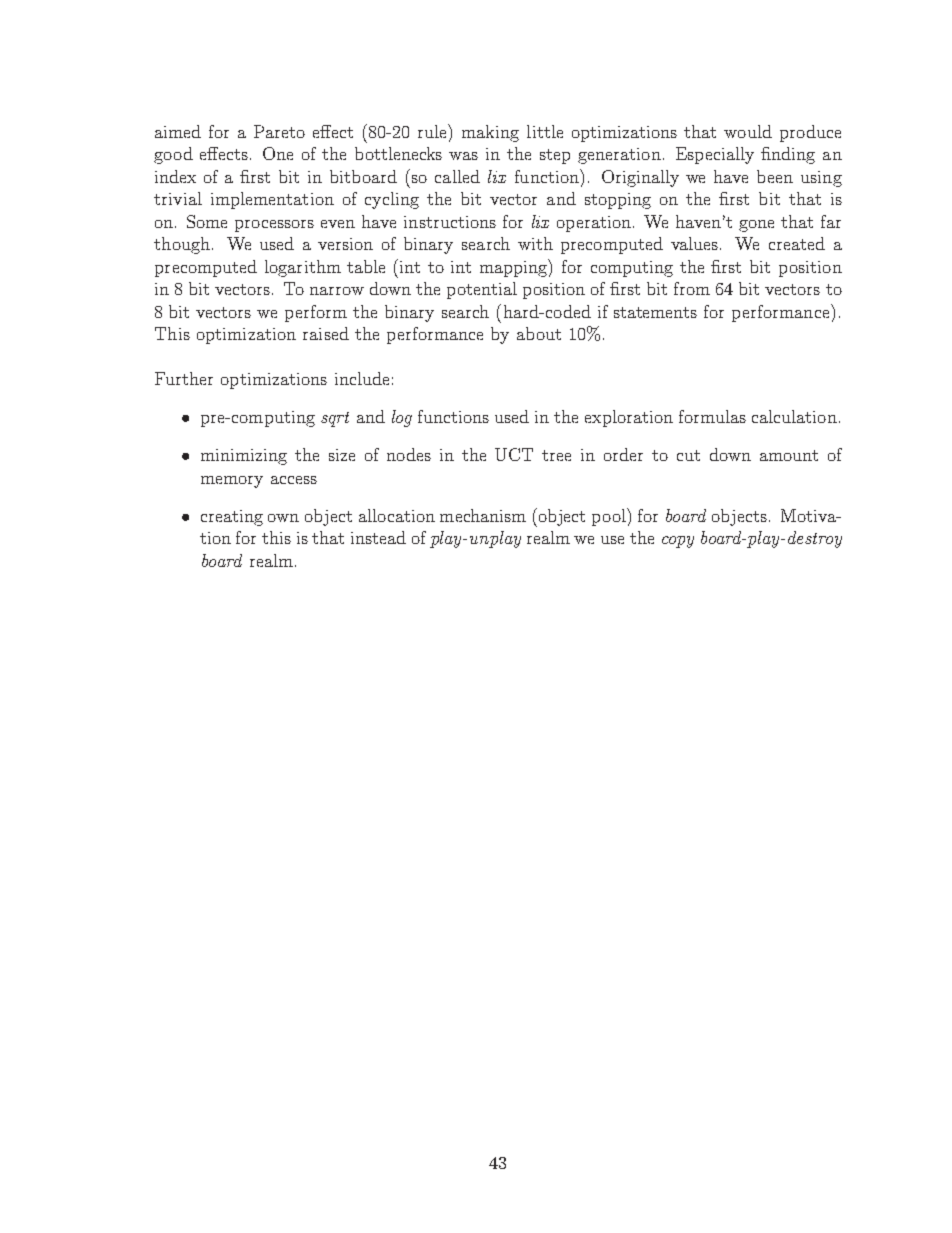 This screenshot has width=952, height=1233. Describe the element at coordinates (748, 131) in the screenshot. I see `would` at that location.
